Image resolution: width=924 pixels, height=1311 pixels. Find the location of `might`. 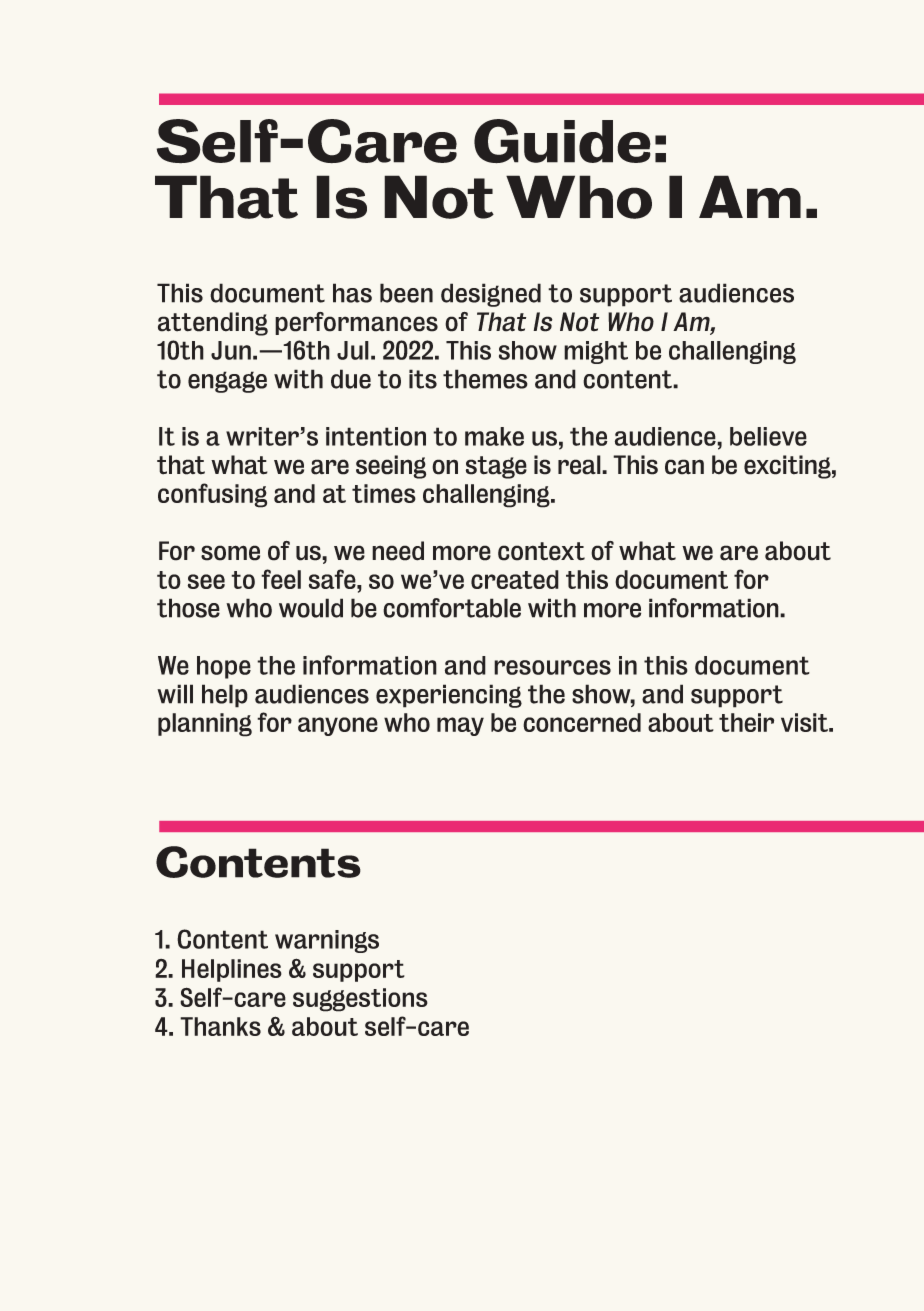

might is located at coordinates (596, 352).
